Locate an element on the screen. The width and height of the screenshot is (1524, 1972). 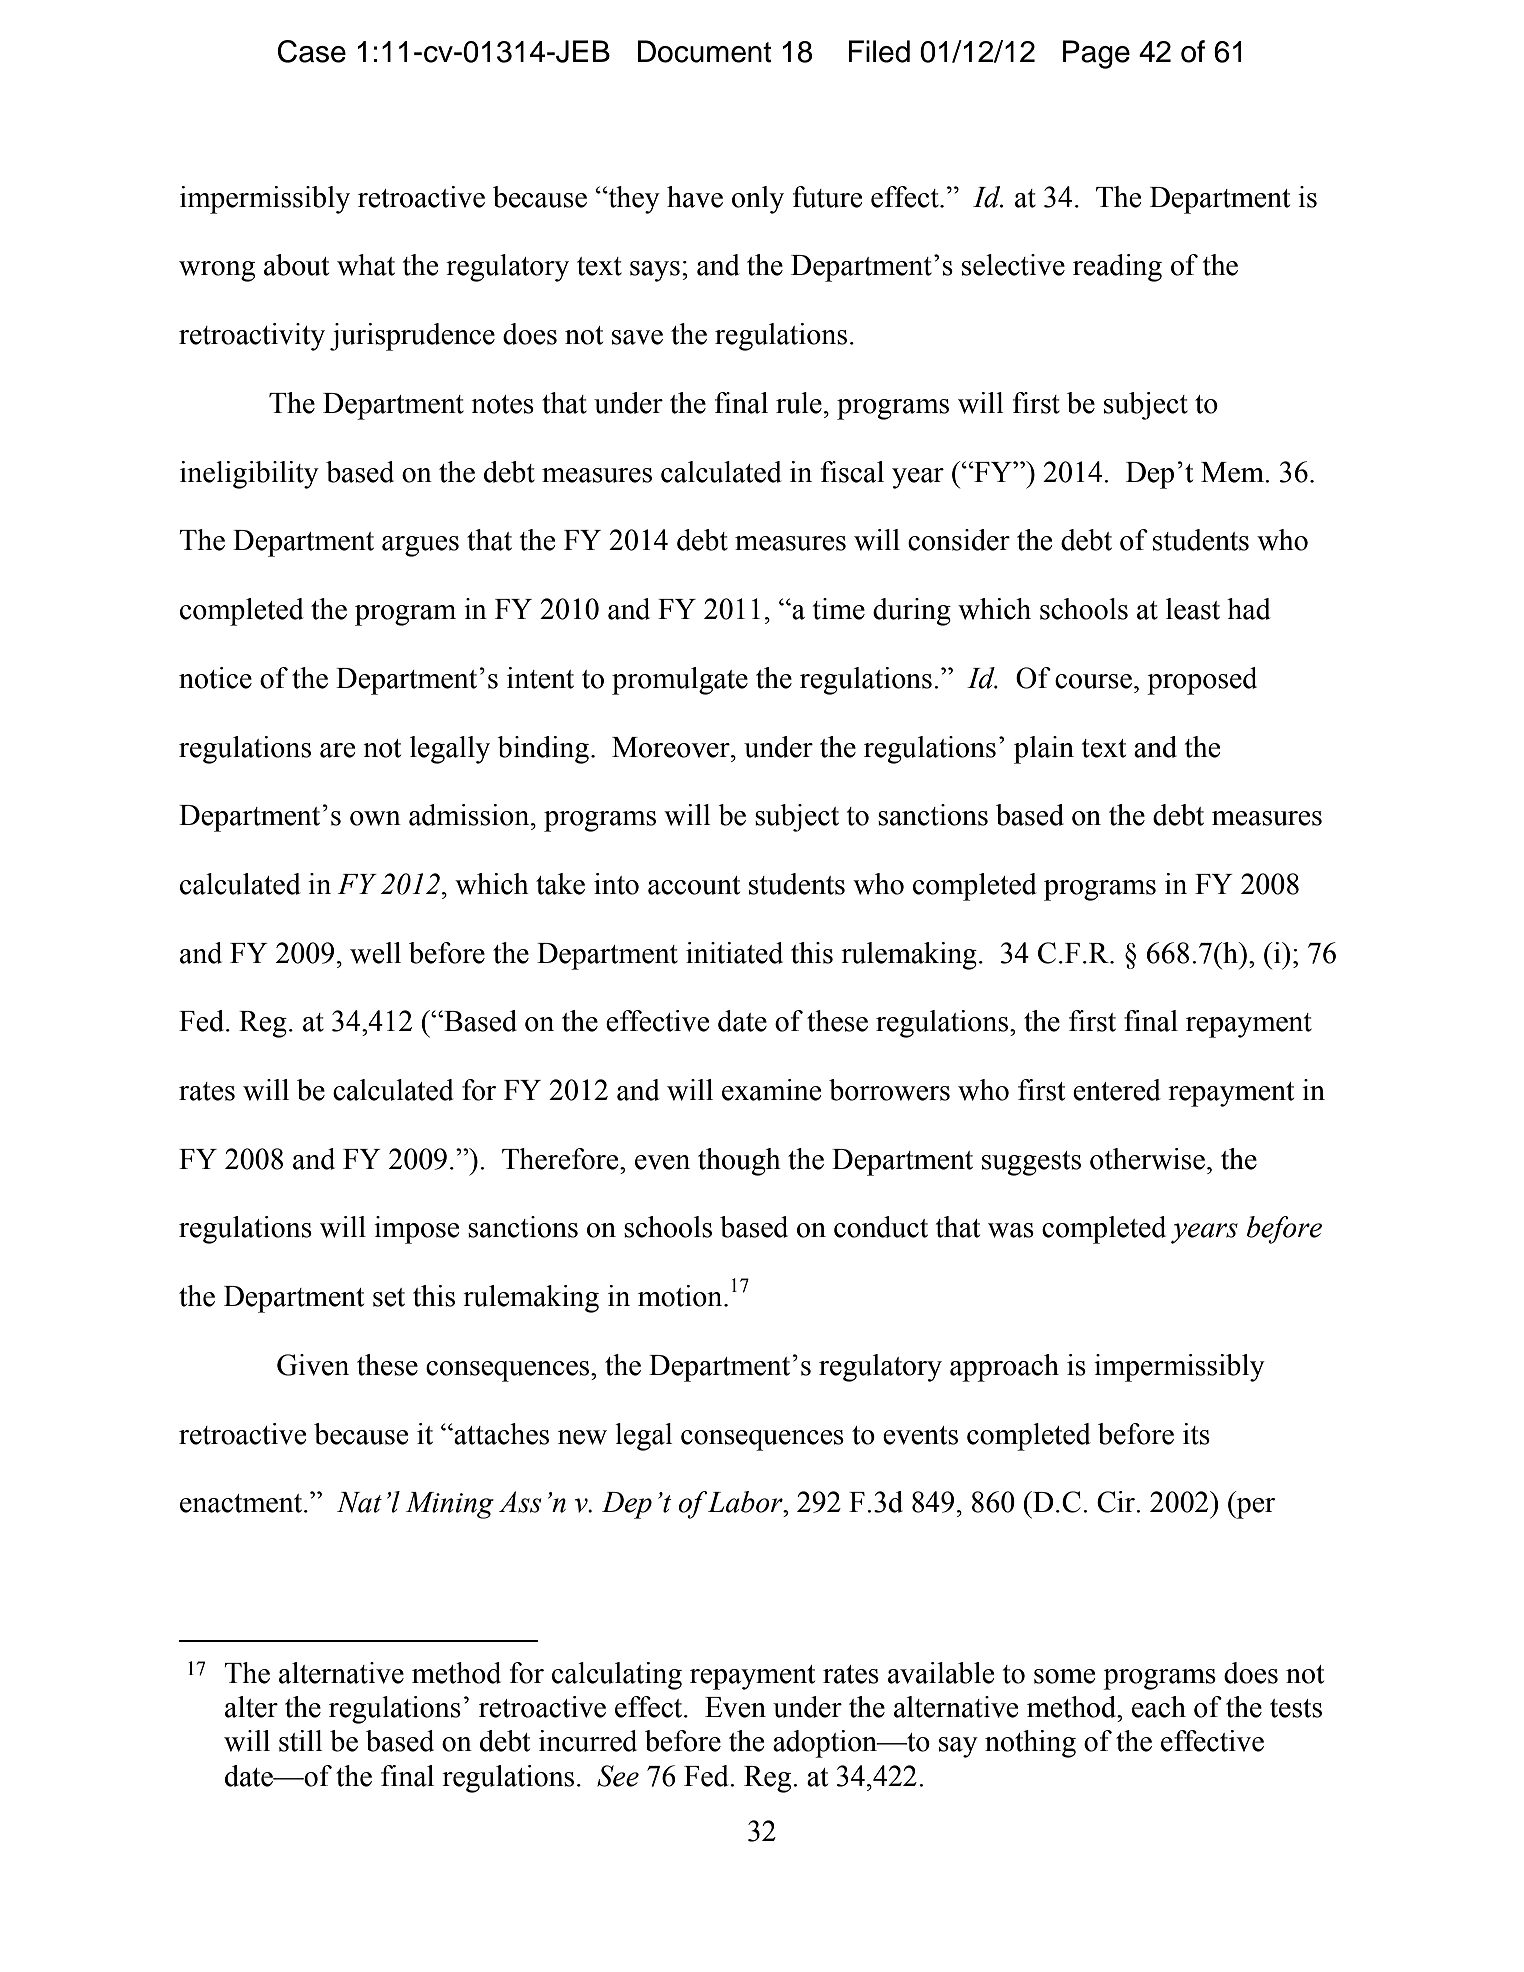
otherwise is located at coordinates (1147, 1159).
